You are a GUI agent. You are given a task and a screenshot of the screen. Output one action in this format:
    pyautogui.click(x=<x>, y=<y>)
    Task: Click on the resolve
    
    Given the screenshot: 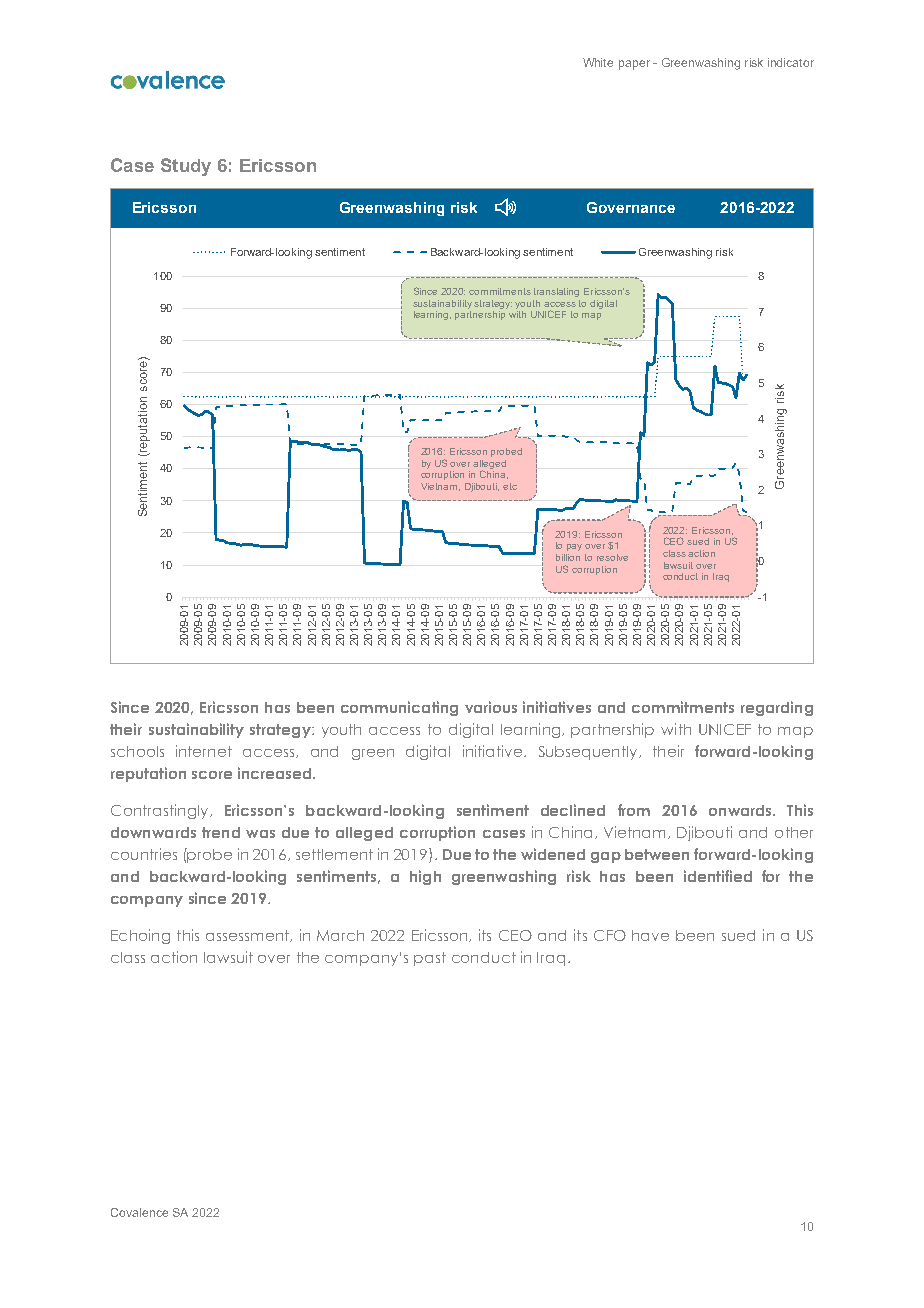 What is the action you would take?
    pyautogui.click(x=612, y=557)
